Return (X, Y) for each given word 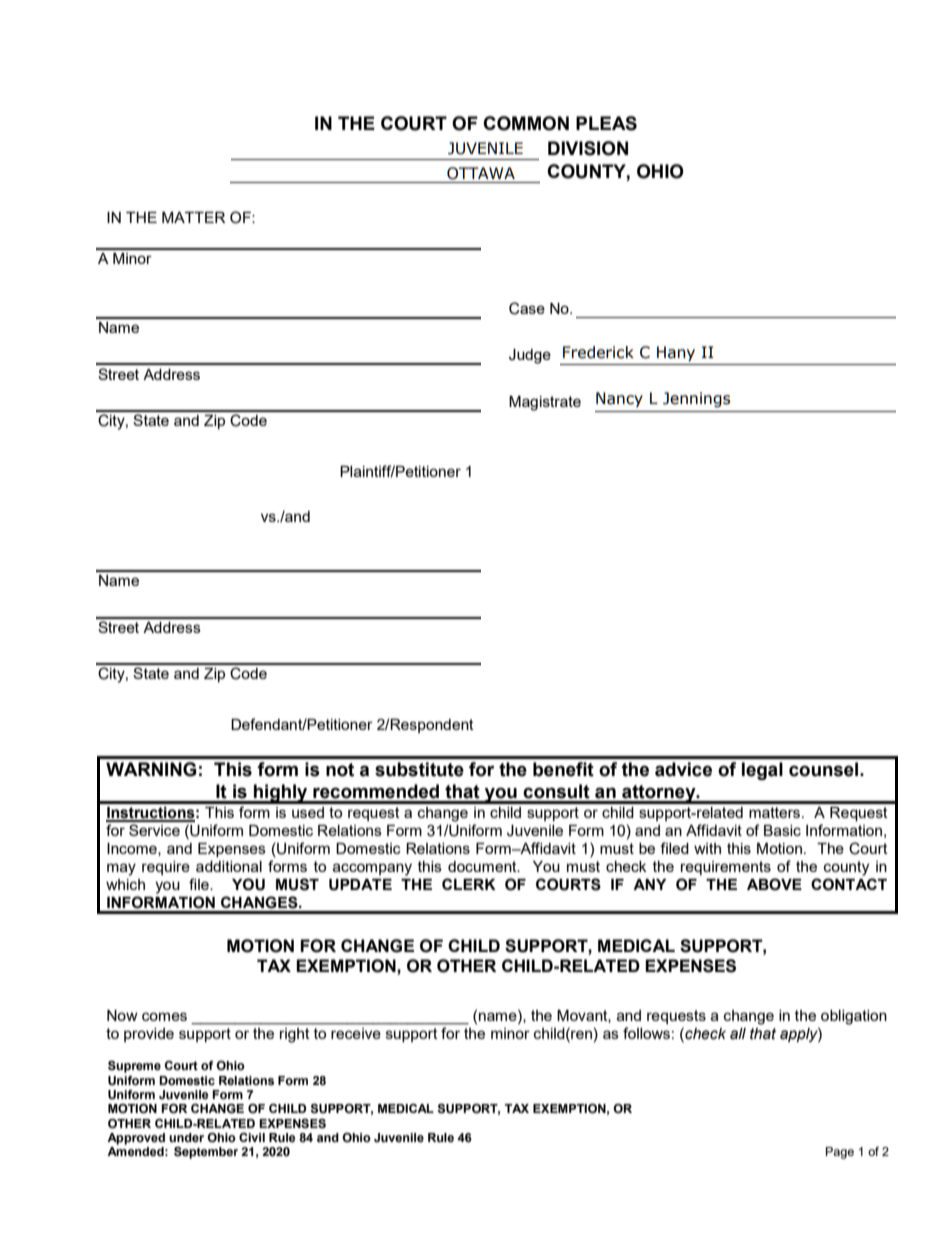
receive (356, 1033)
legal (762, 771)
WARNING (151, 769)
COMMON (526, 123)
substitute (419, 769)
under (186, 1138)
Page (840, 1153)
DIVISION (588, 148)
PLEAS (606, 123)
